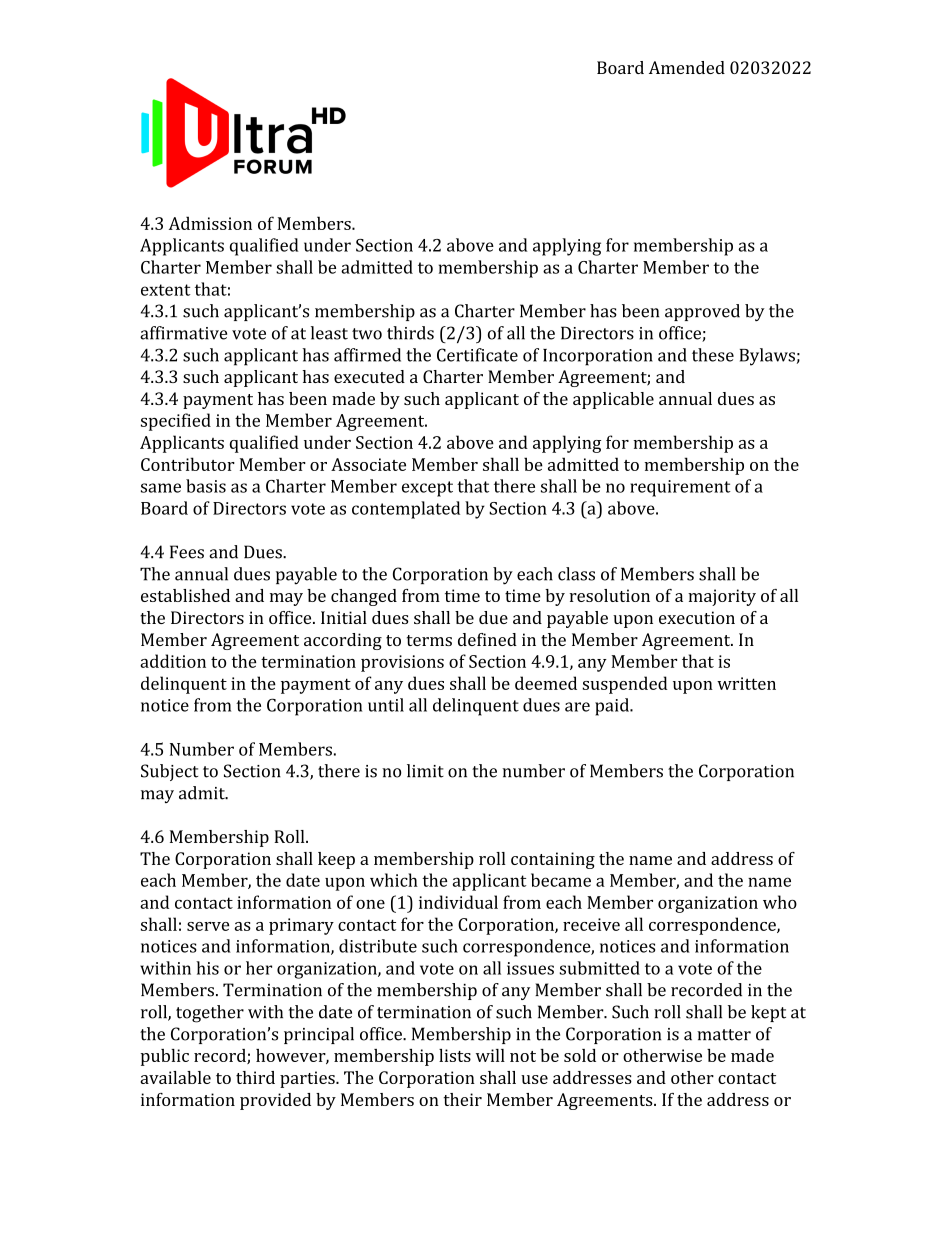  Describe the element at coordinates (477, 355) in the screenshot. I see `Certificate` at that location.
